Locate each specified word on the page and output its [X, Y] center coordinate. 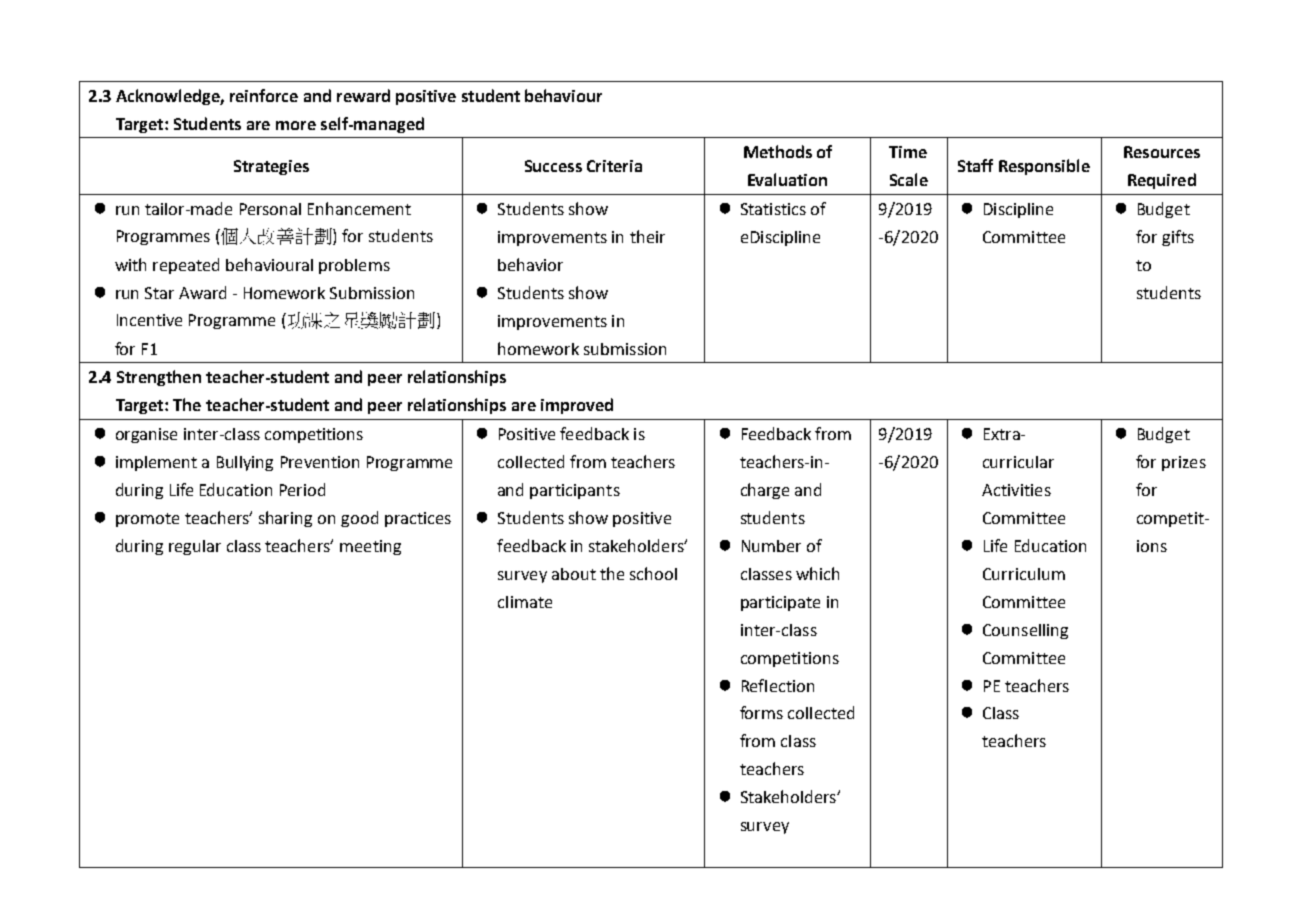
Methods [778, 151]
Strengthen [159, 378]
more [296, 125]
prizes [1184, 463]
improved [577, 406]
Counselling [1025, 631]
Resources [1162, 152]
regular [195, 547]
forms [761, 712]
